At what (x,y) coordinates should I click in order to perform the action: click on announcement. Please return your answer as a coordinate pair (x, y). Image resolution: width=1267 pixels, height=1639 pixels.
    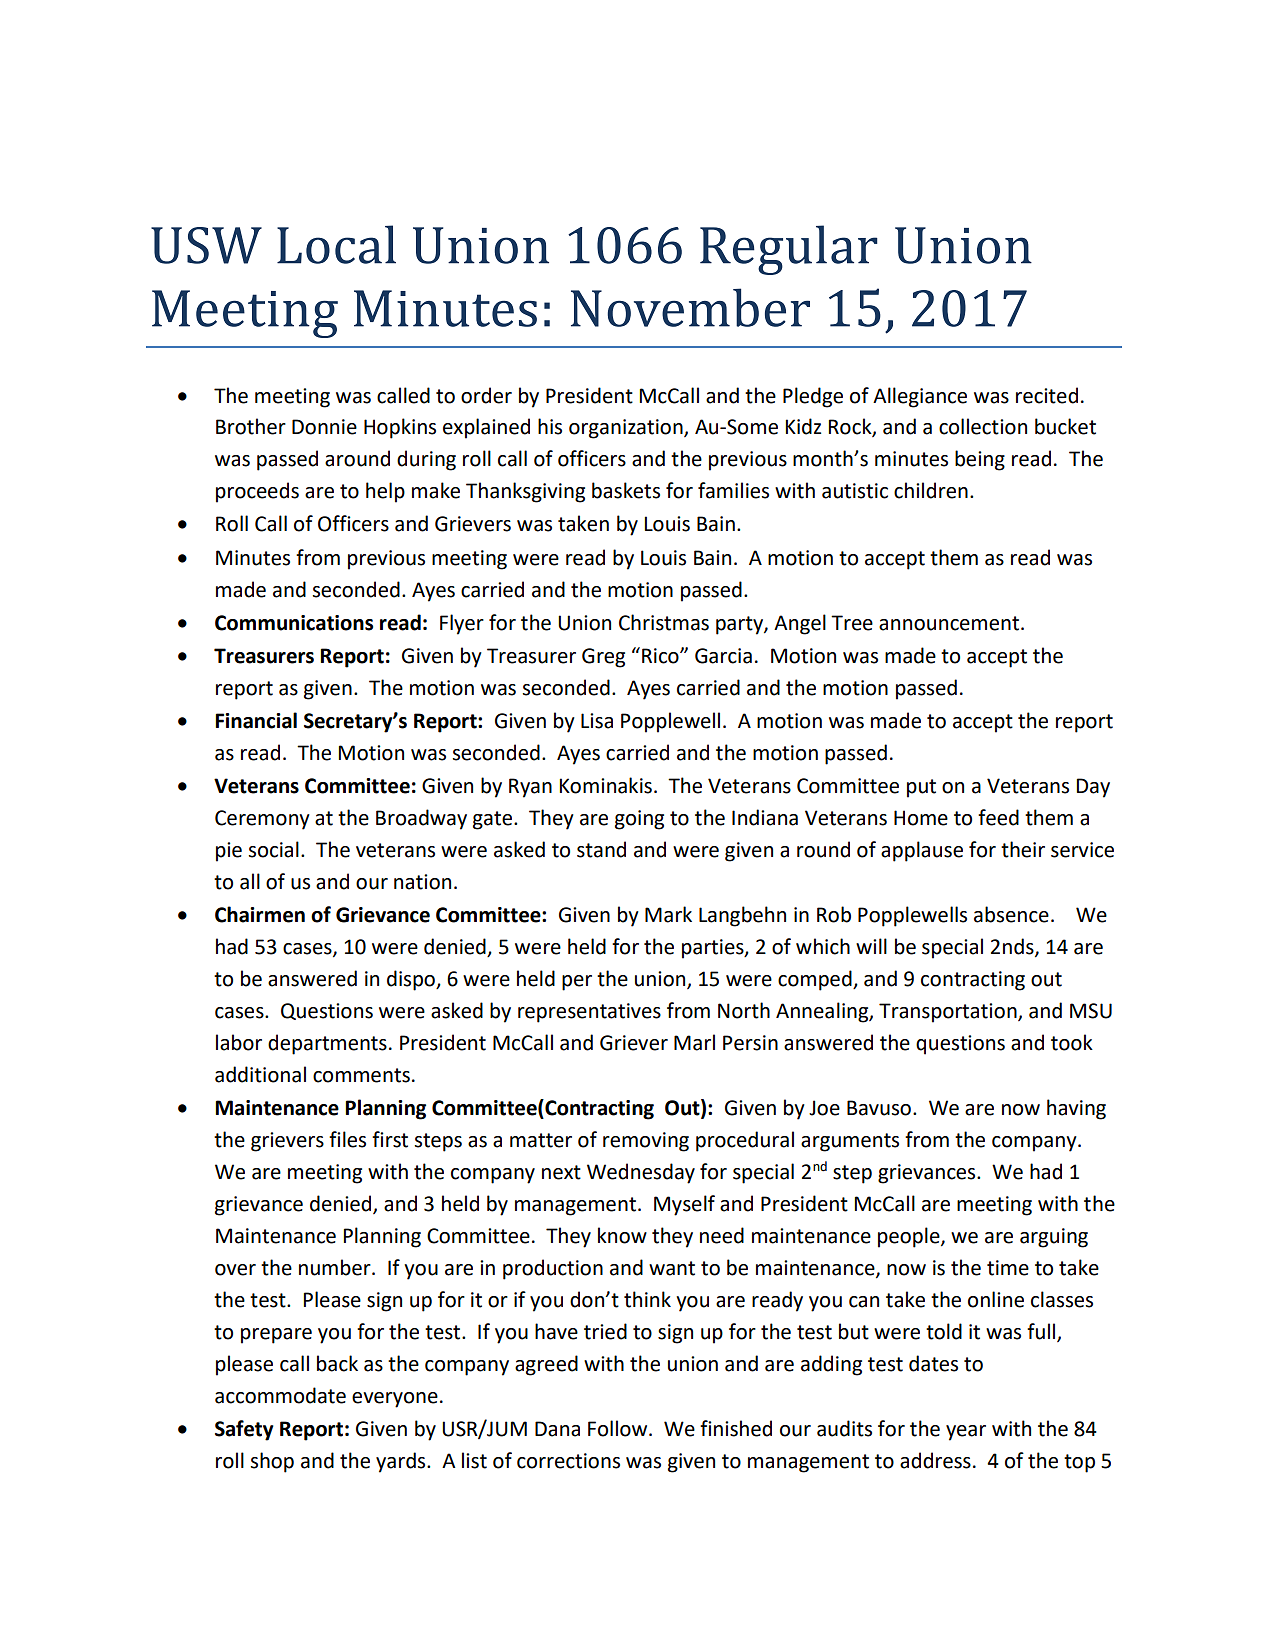
    Looking at the image, I should click on (949, 623).
